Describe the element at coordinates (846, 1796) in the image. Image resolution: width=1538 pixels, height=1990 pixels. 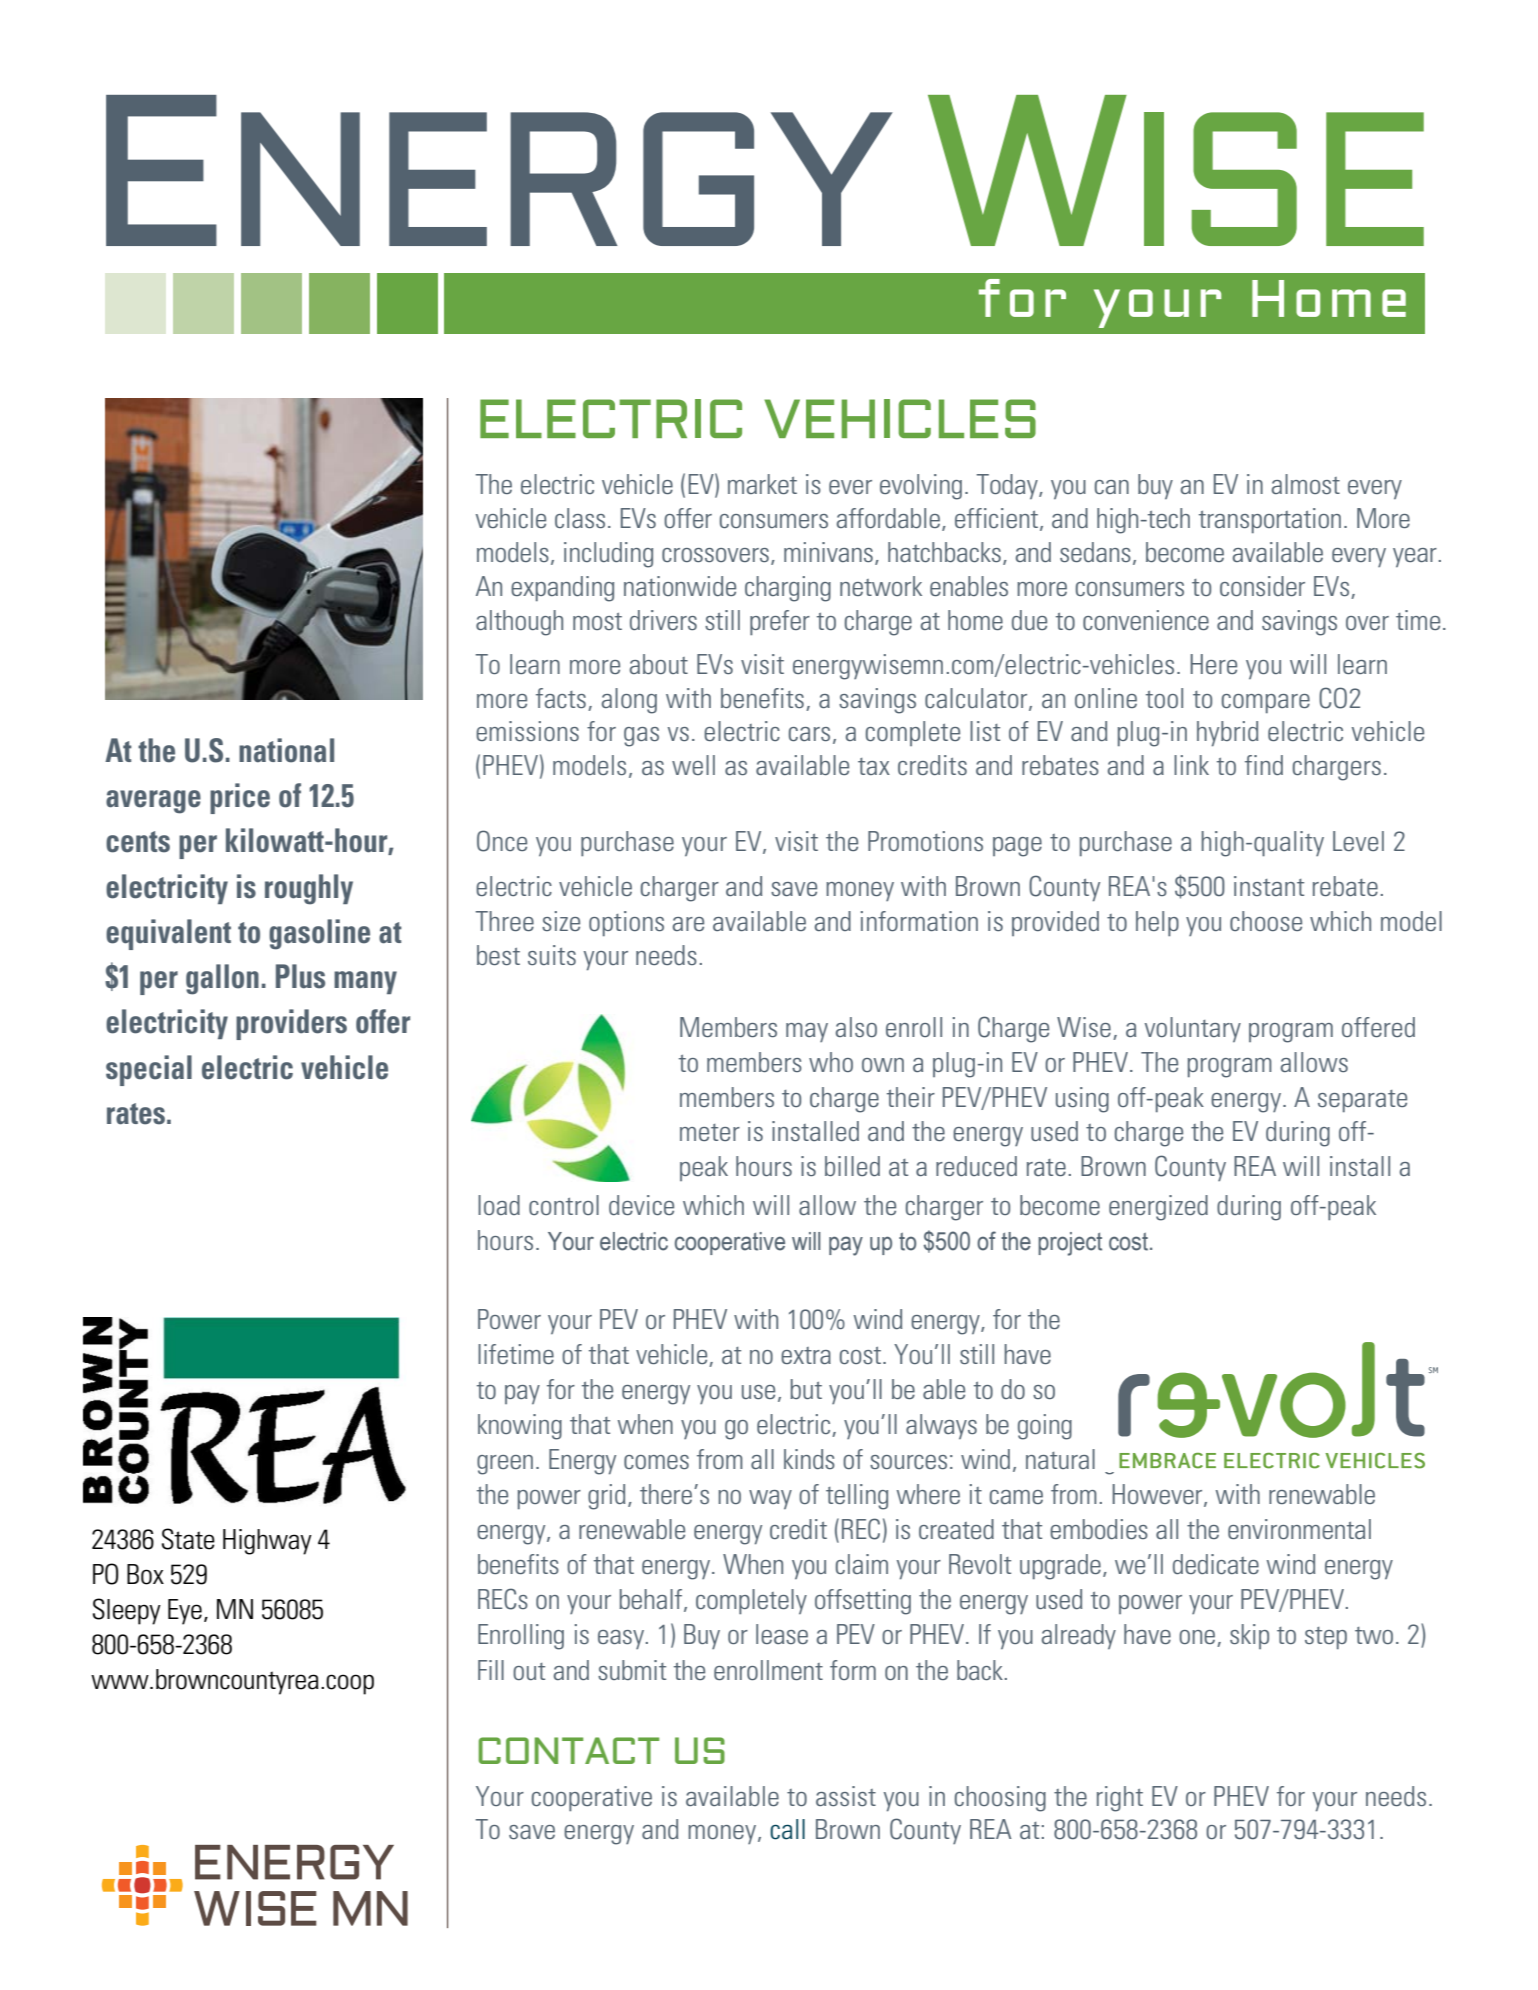
I see `assist` at that location.
